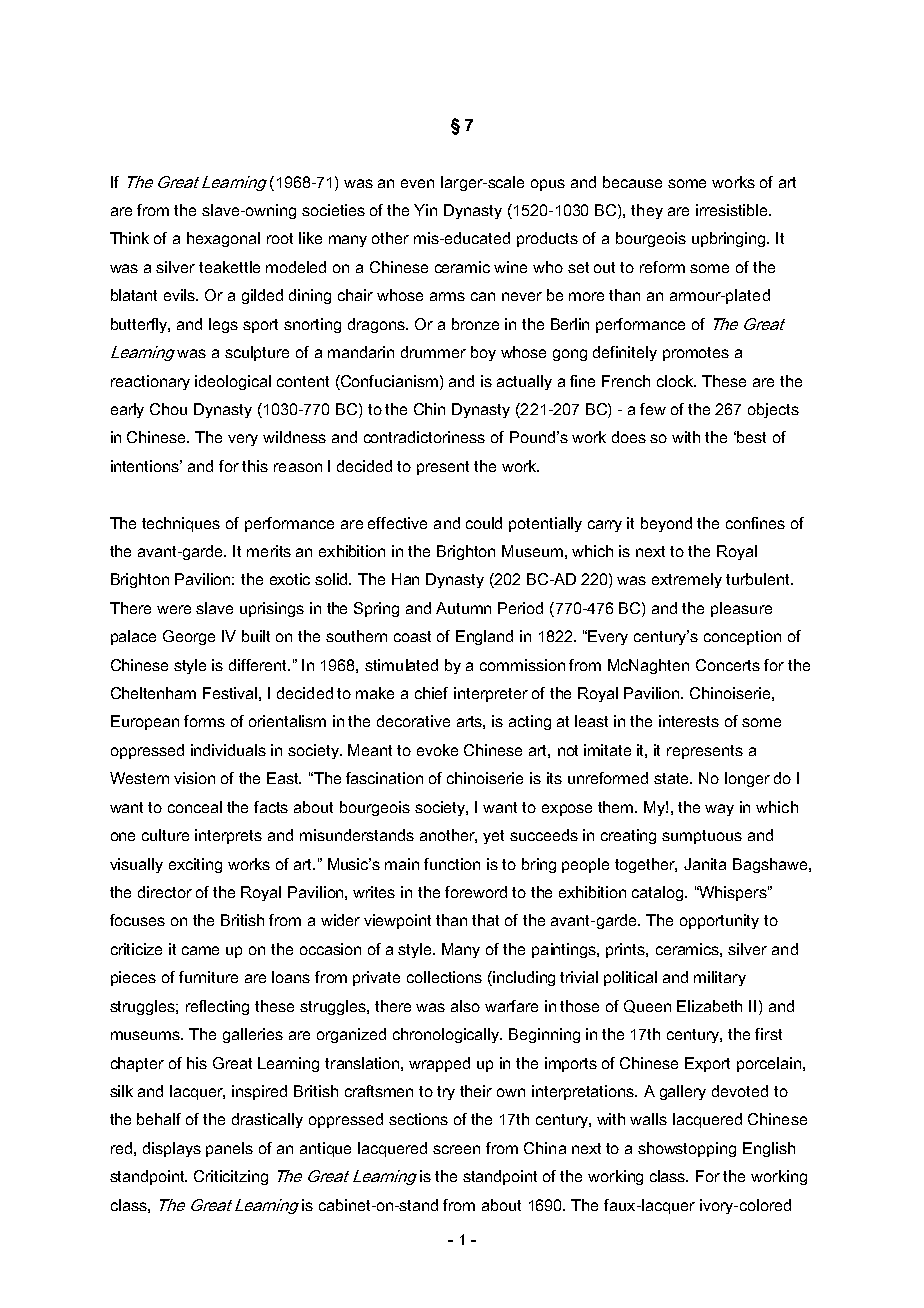  What do you see at coordinates (181, 524) in the screenshot?
I see `techniques` at bounding box center [181, 524].
